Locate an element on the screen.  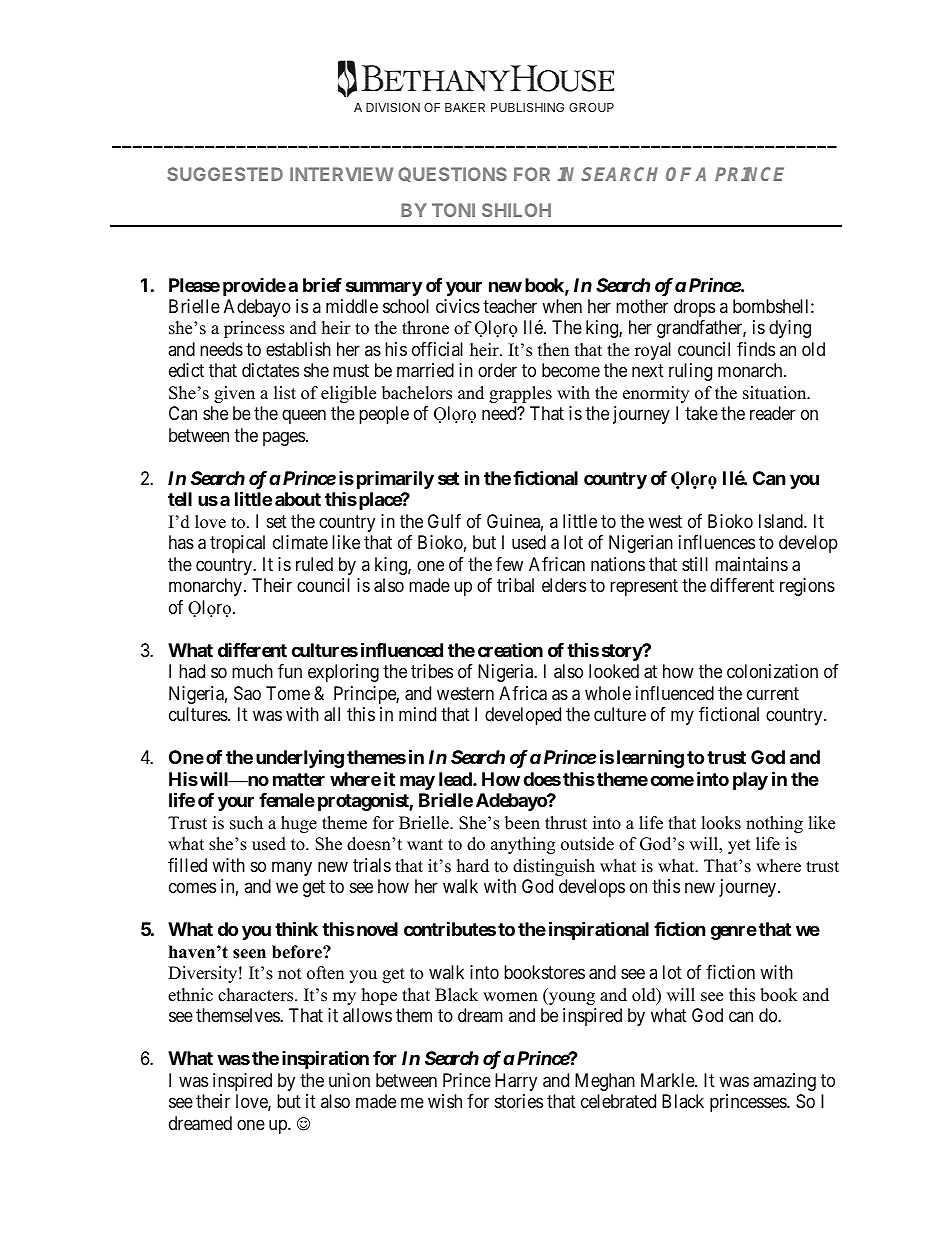
many is located at coordinates (292, 868).
